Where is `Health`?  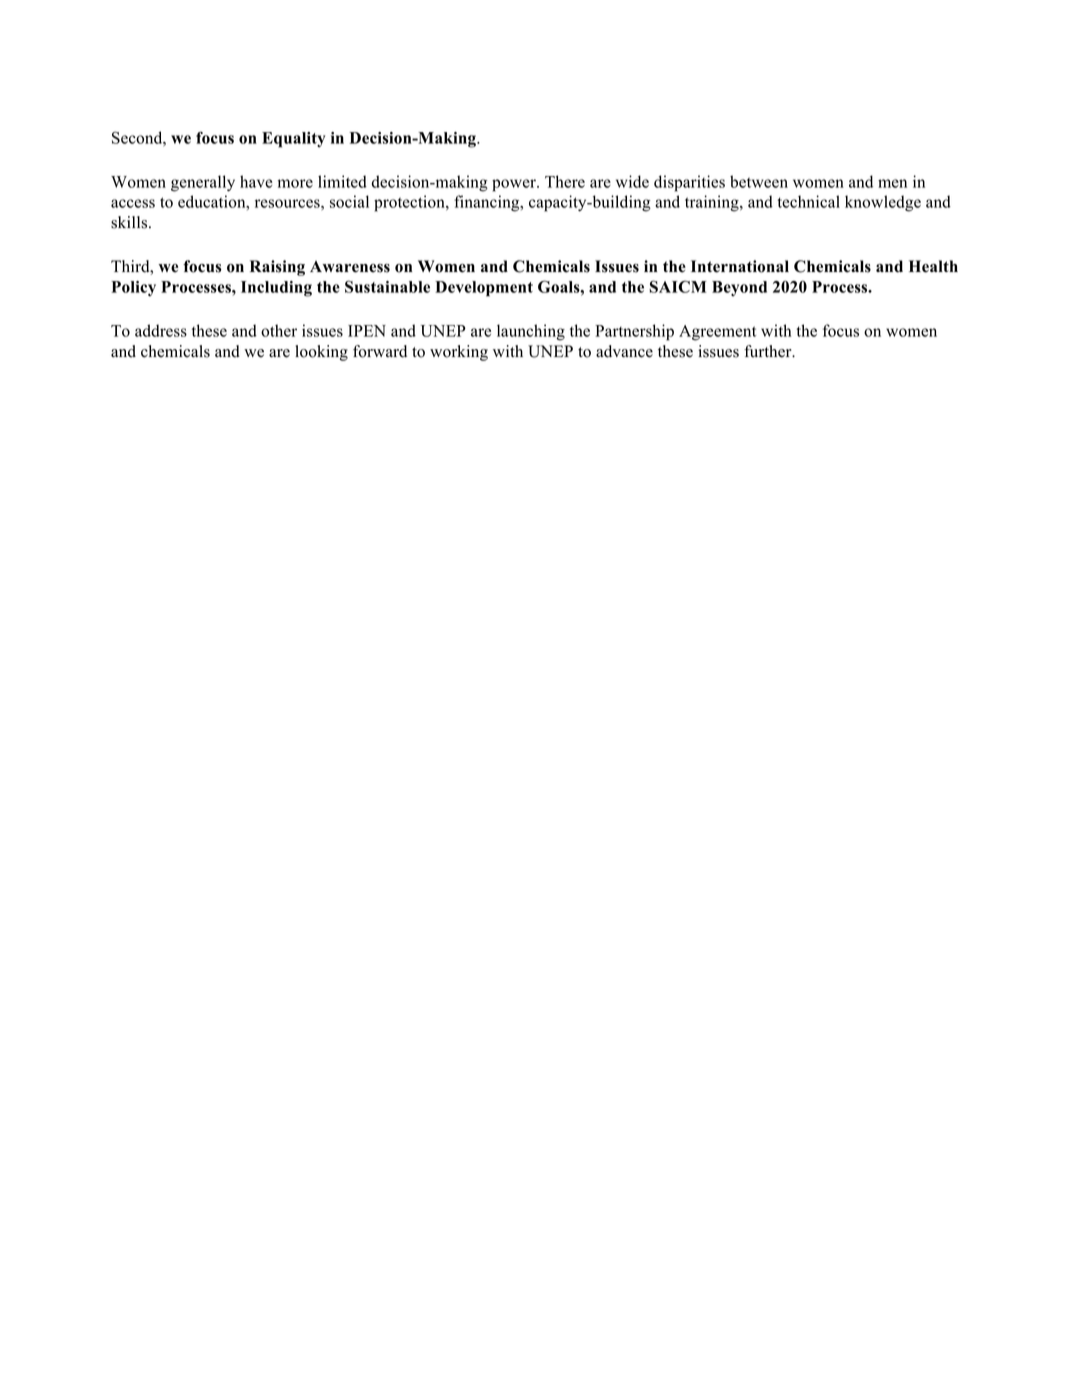
Health is located at coordinates (933, 266).
